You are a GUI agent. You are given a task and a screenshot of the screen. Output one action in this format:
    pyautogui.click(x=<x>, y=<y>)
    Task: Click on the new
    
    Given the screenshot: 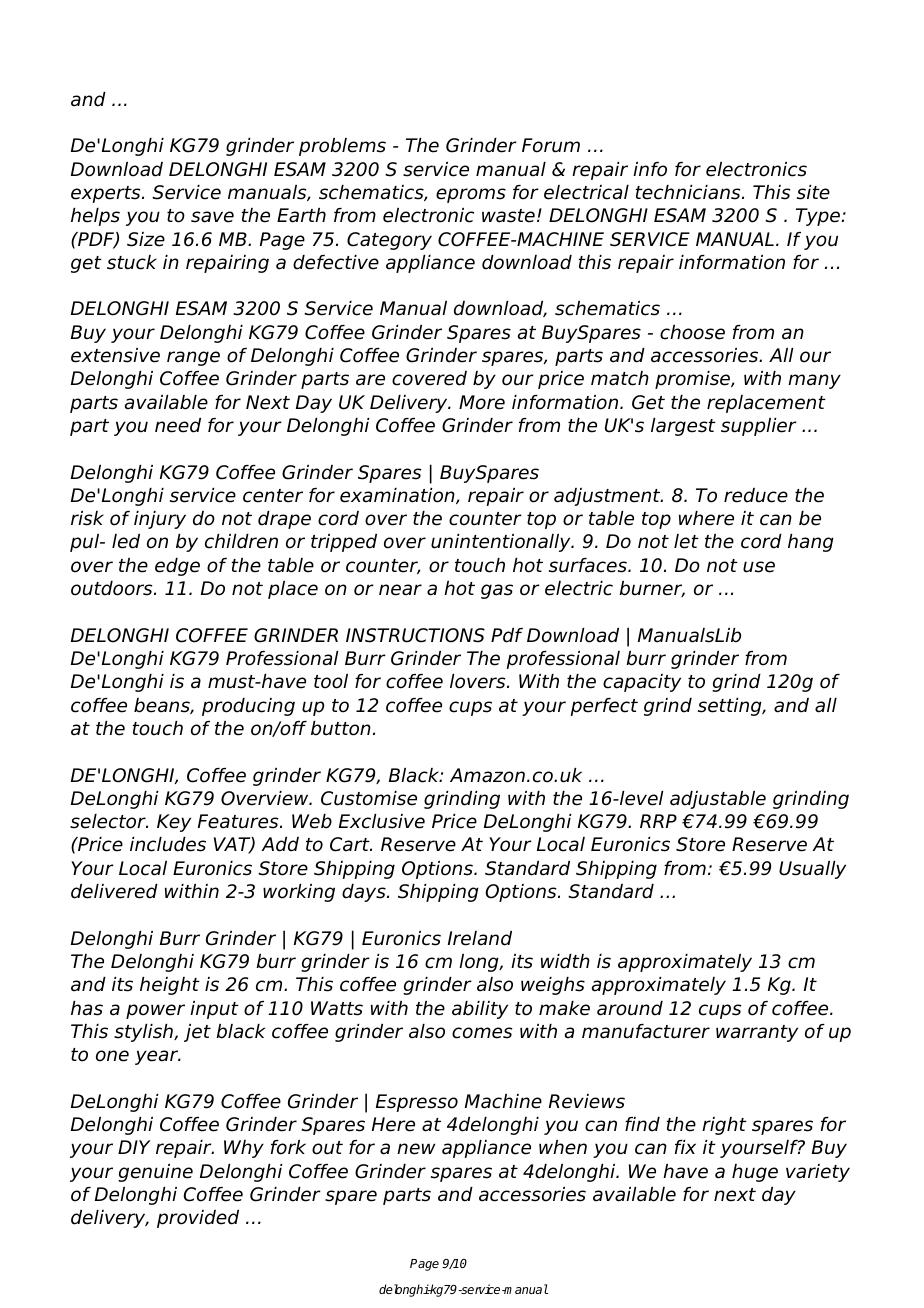 What is the action you would take?
    pyautogui.click(x=416, y=1149)
